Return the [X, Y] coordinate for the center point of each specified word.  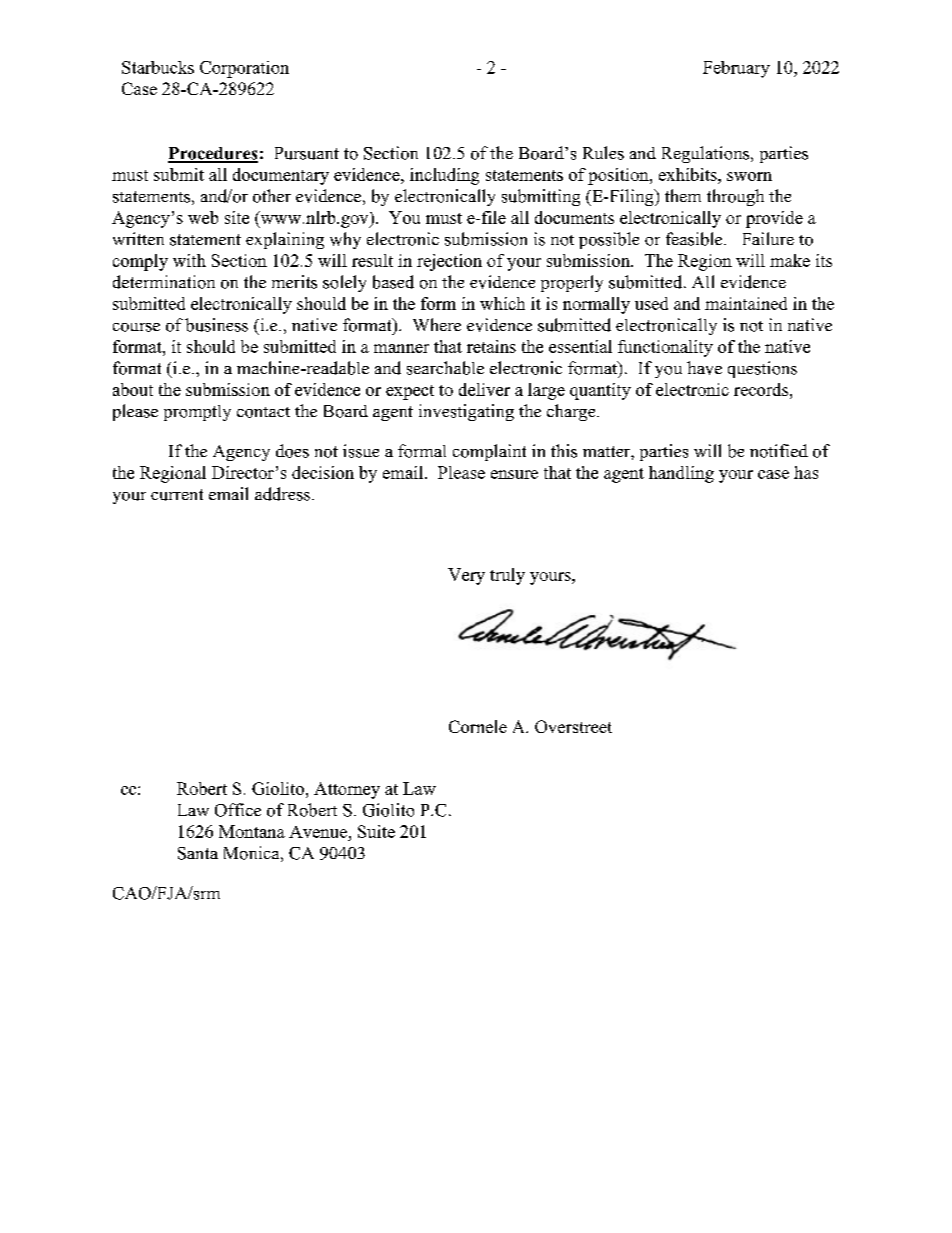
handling [681, 474]
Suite [376, 831]
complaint [489, 452]
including [444, 176]
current [177, 495]
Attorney [347, 790]
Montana [252, 831]
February [736, 69]
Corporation [244, 69]
